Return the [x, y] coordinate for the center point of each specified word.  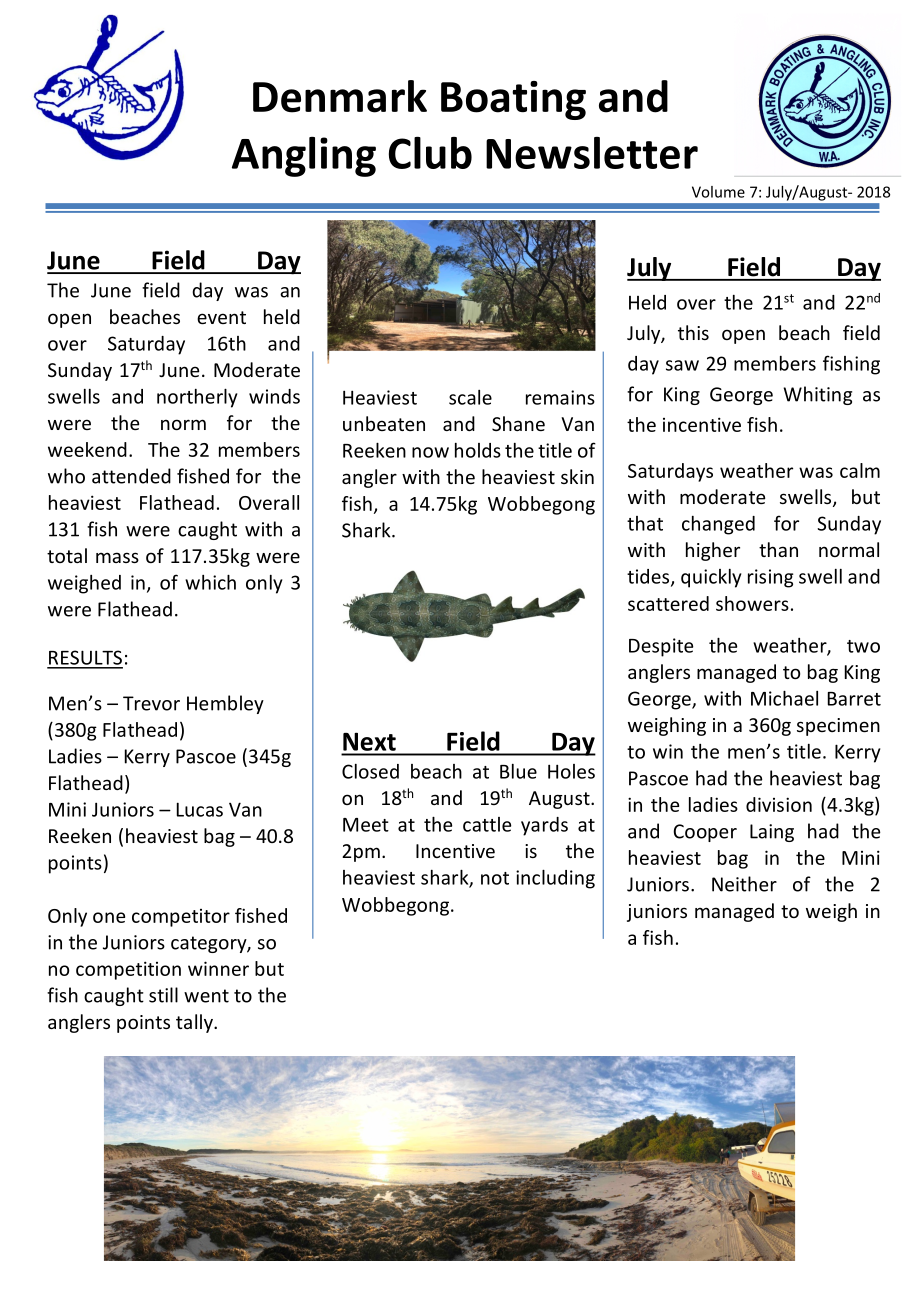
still [163, 995]
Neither [744, 884]
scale [470, 397]
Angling [304, 157]
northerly [197, 398]
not [495, 878]
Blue [518, 771]
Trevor [151, 703]
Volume [718, 192]
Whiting [817, 395]
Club [430, 153]
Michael [784, 698]
